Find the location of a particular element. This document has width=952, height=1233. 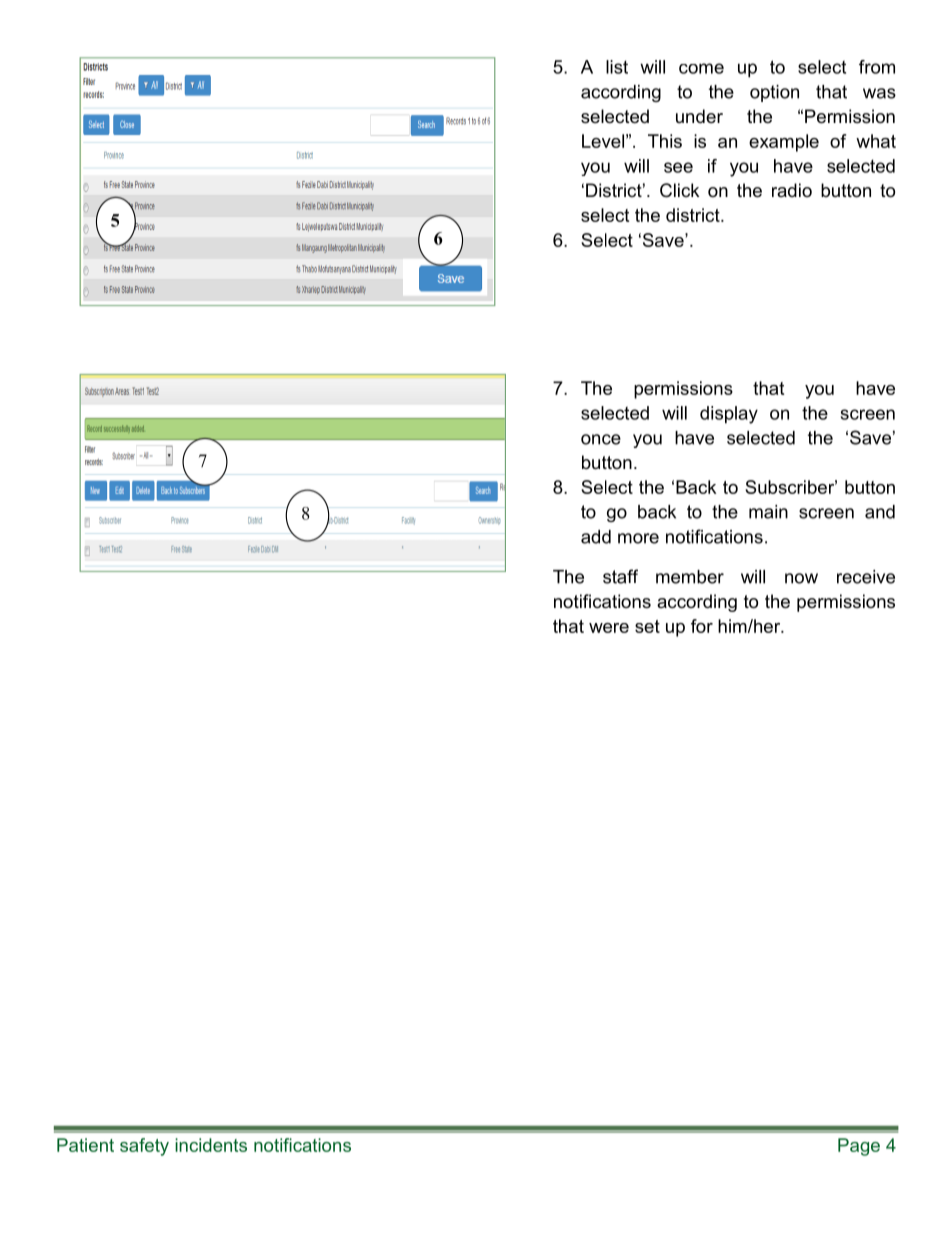

incidents is located at coordinates (211, 1145).
